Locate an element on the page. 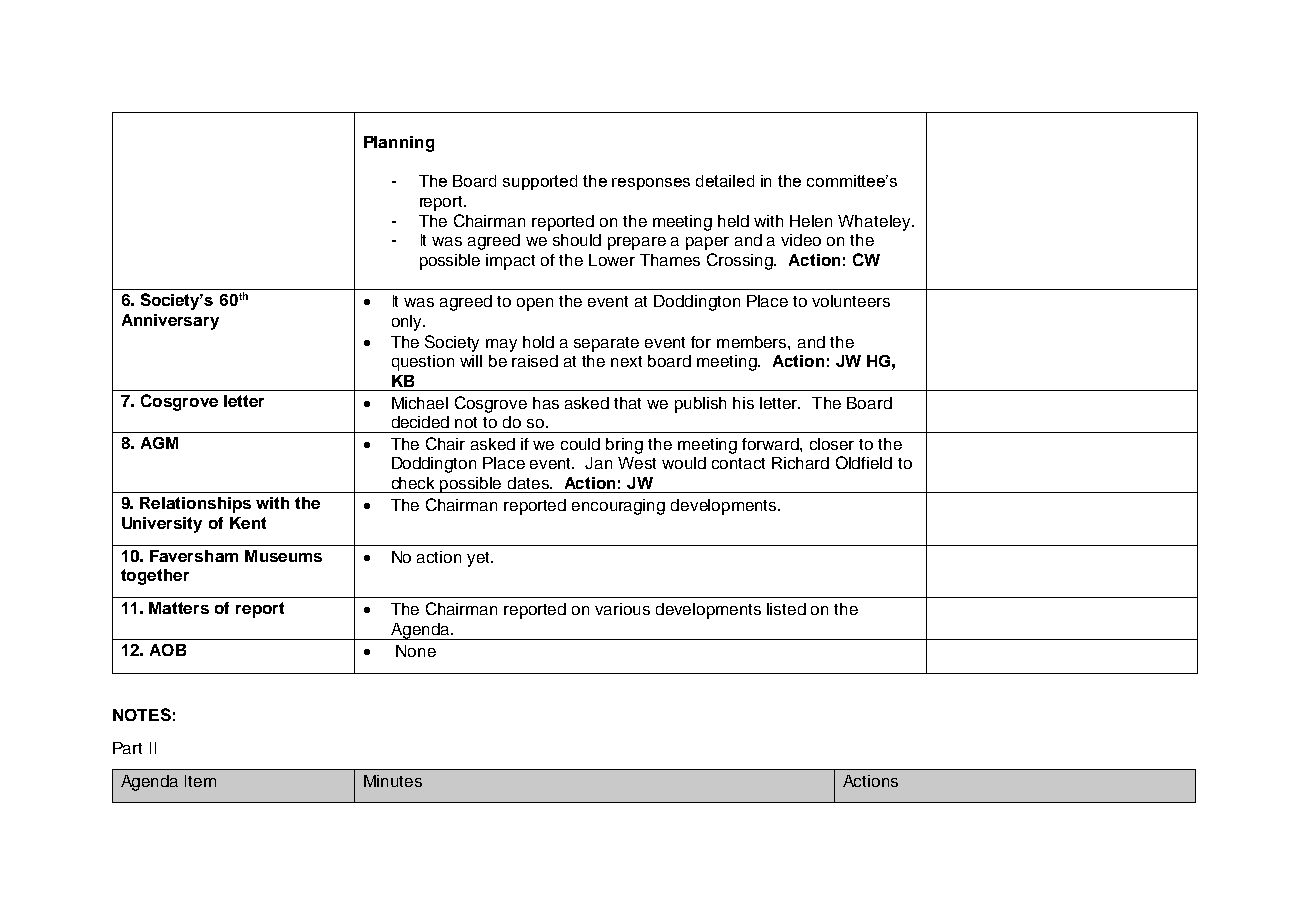 The height and width of the image is (924, 1308). Anniversary is located at coordinates (170, 322).
